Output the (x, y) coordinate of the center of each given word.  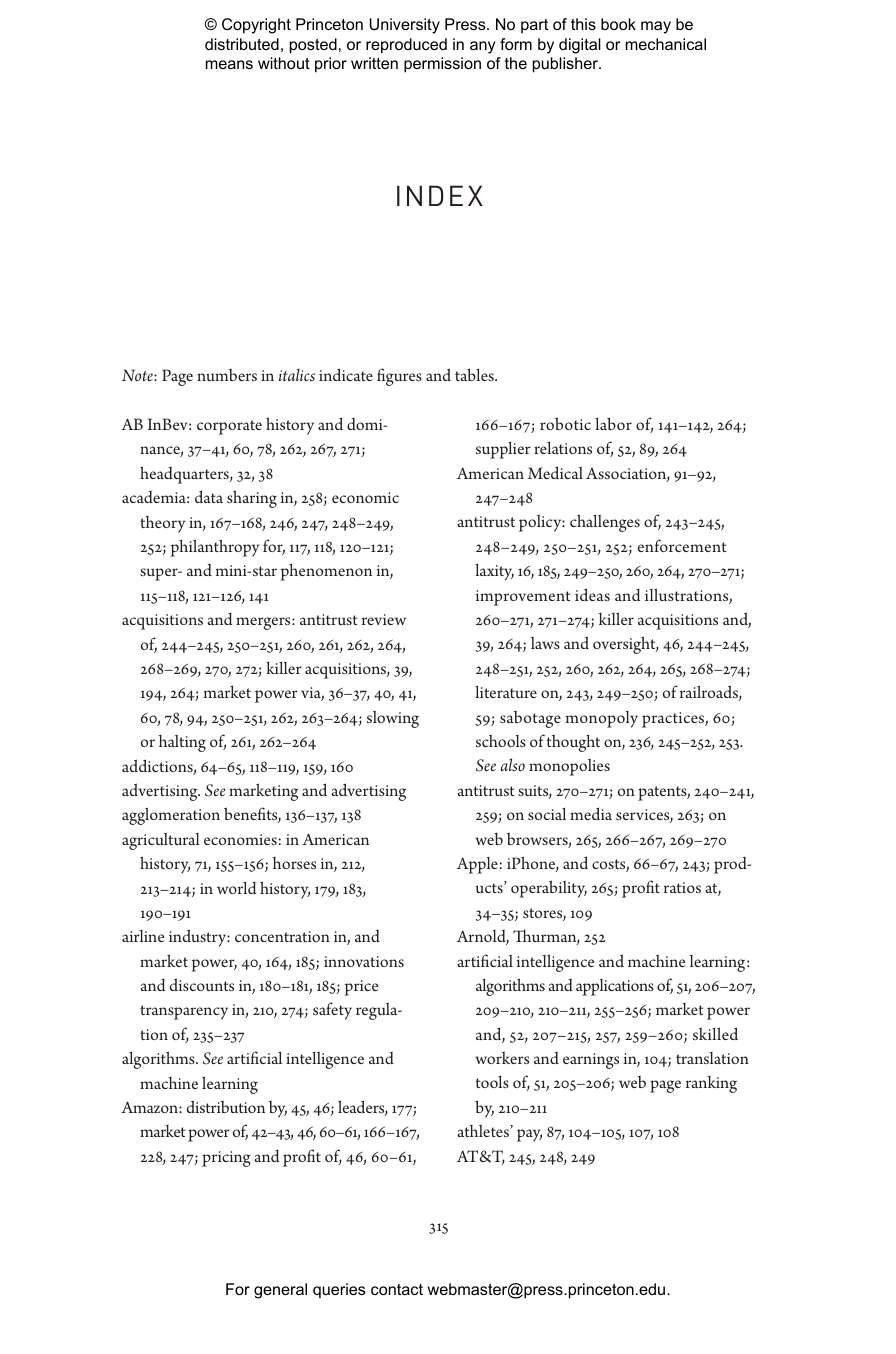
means (229, 64)
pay (529, 1135)
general (280, 1291)
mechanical (666, 44)
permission (442, 65)
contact (397, 1289)
